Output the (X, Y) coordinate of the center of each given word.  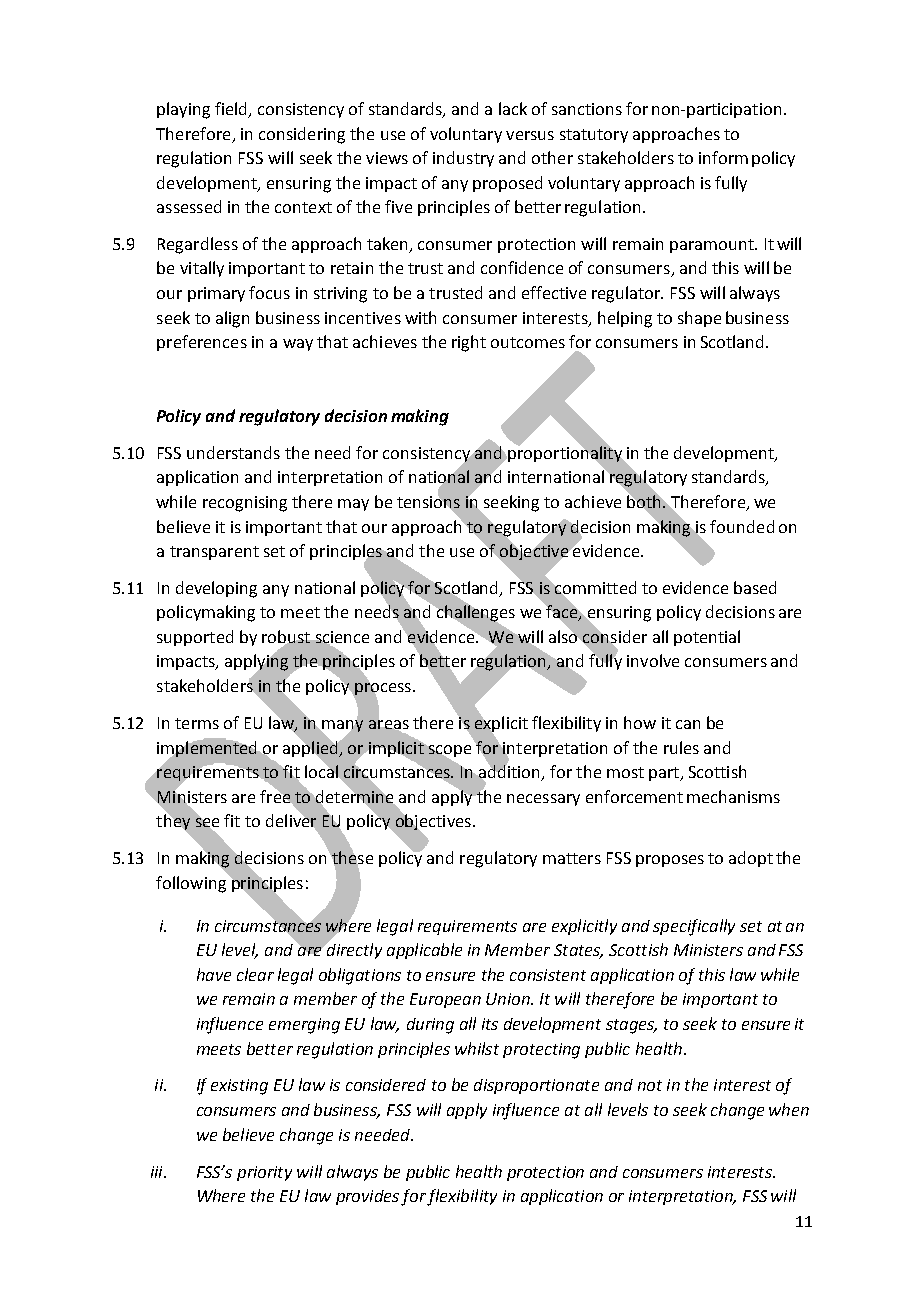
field (232, 110)
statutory (594, 136)
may (353, 505)
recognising (245, 504)
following (192, 883)
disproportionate (536, 1086)
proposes (670, 861)
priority (264, 1173)
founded (742, 526)
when (789, 1109)
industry (463, 159)
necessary (543, 800)
